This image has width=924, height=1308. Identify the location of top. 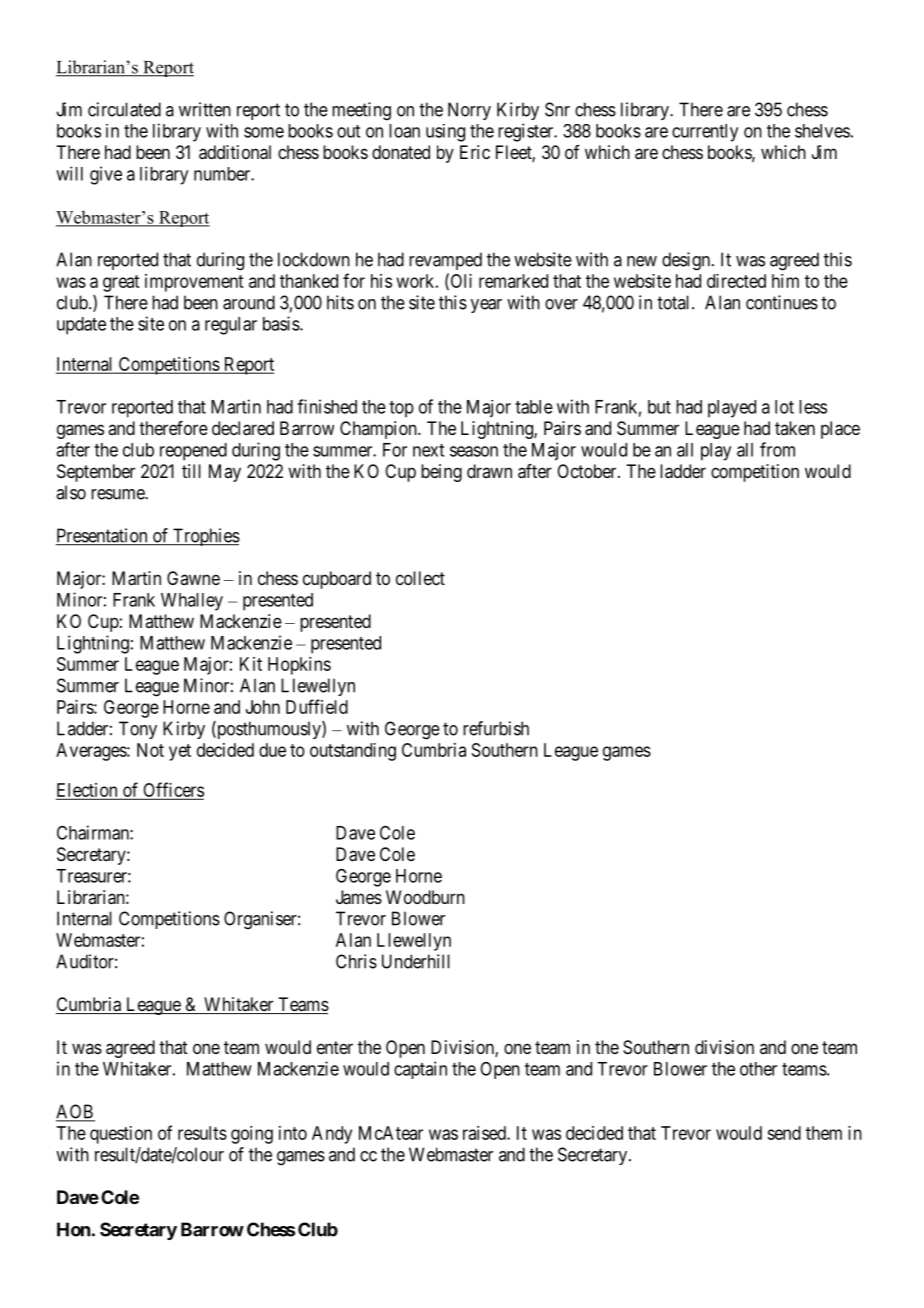
(401, 409).
